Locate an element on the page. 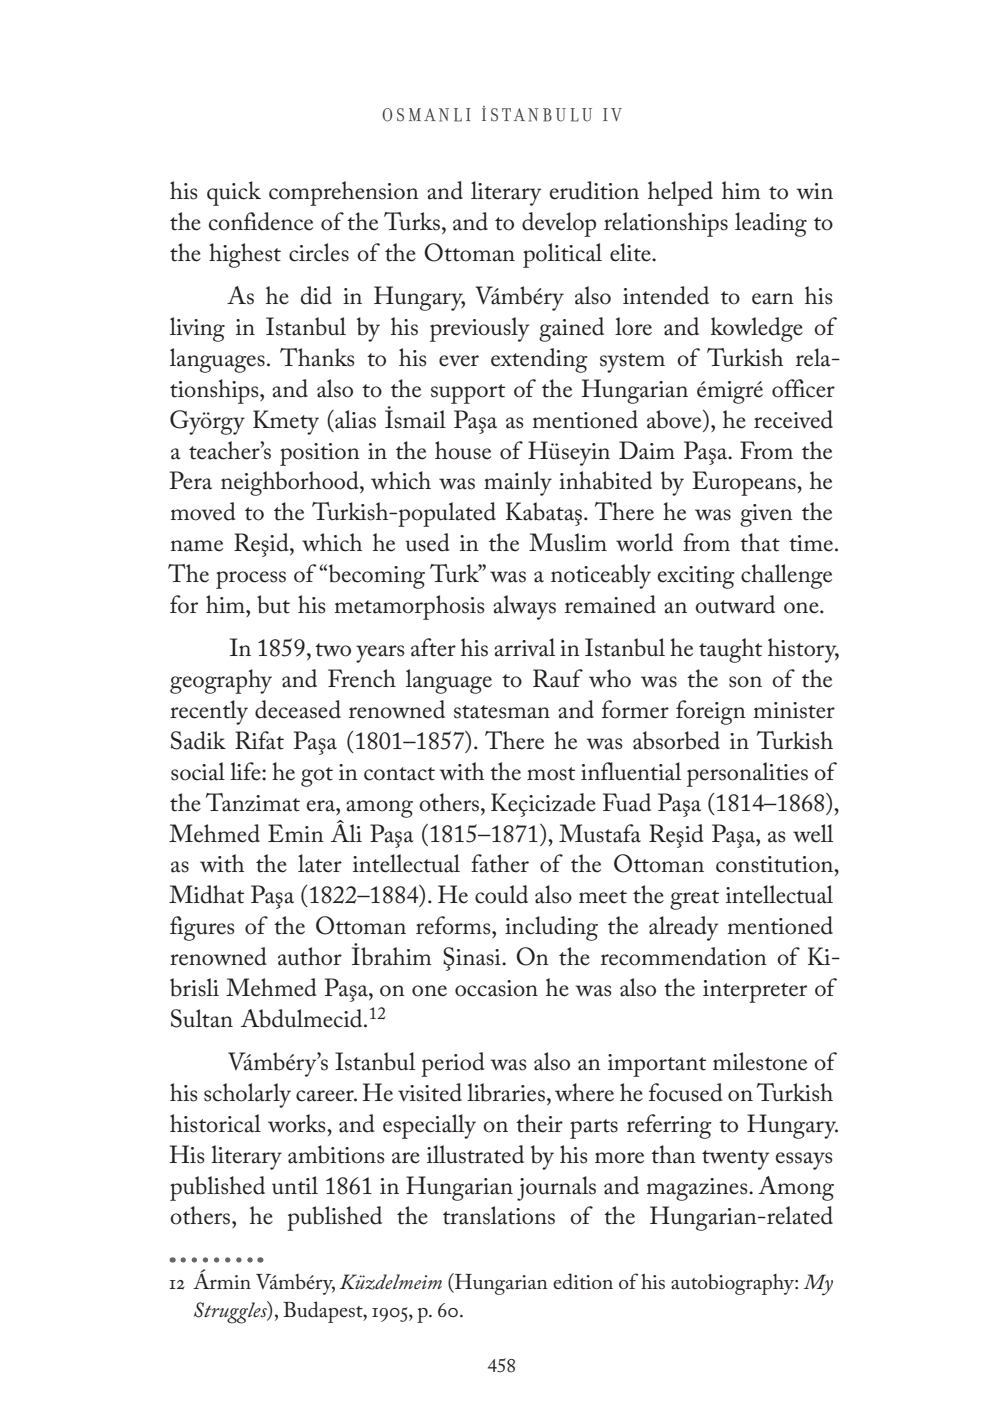 The height and width of the document is (1420, 1004). figures is located at coordinates (202, 928).
